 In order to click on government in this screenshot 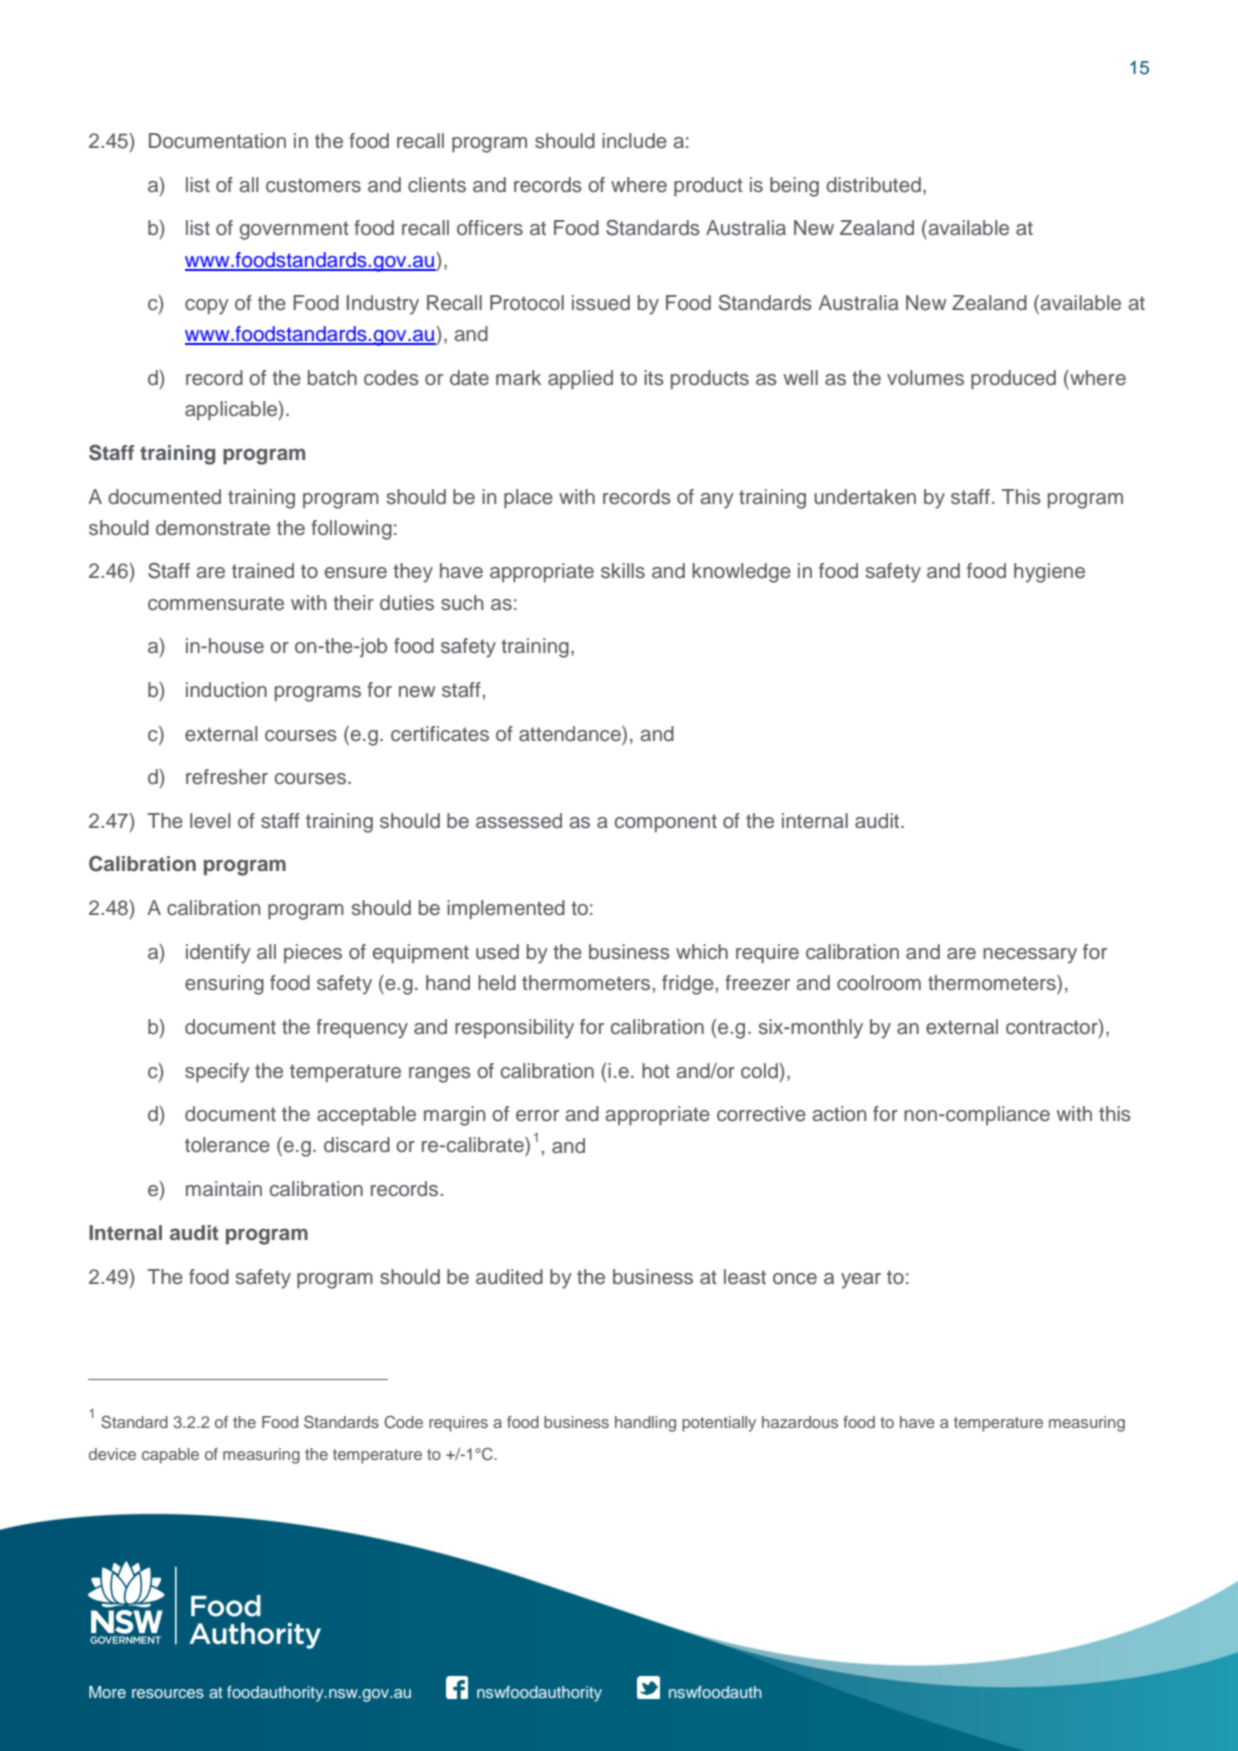, I will do `click(294, 230)`.
